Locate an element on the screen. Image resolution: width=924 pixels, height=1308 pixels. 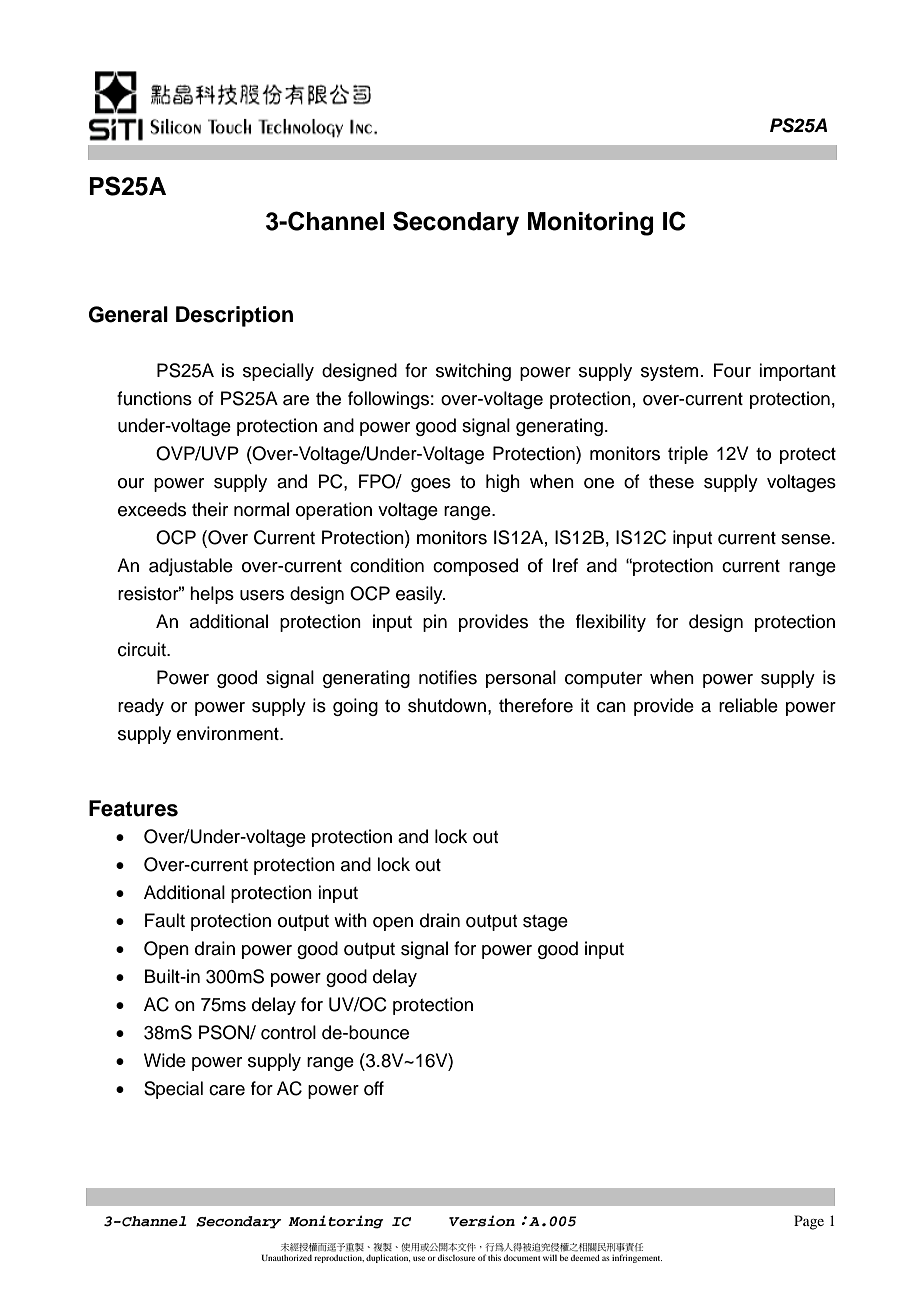
switching is located at coordinates (473, 372).
